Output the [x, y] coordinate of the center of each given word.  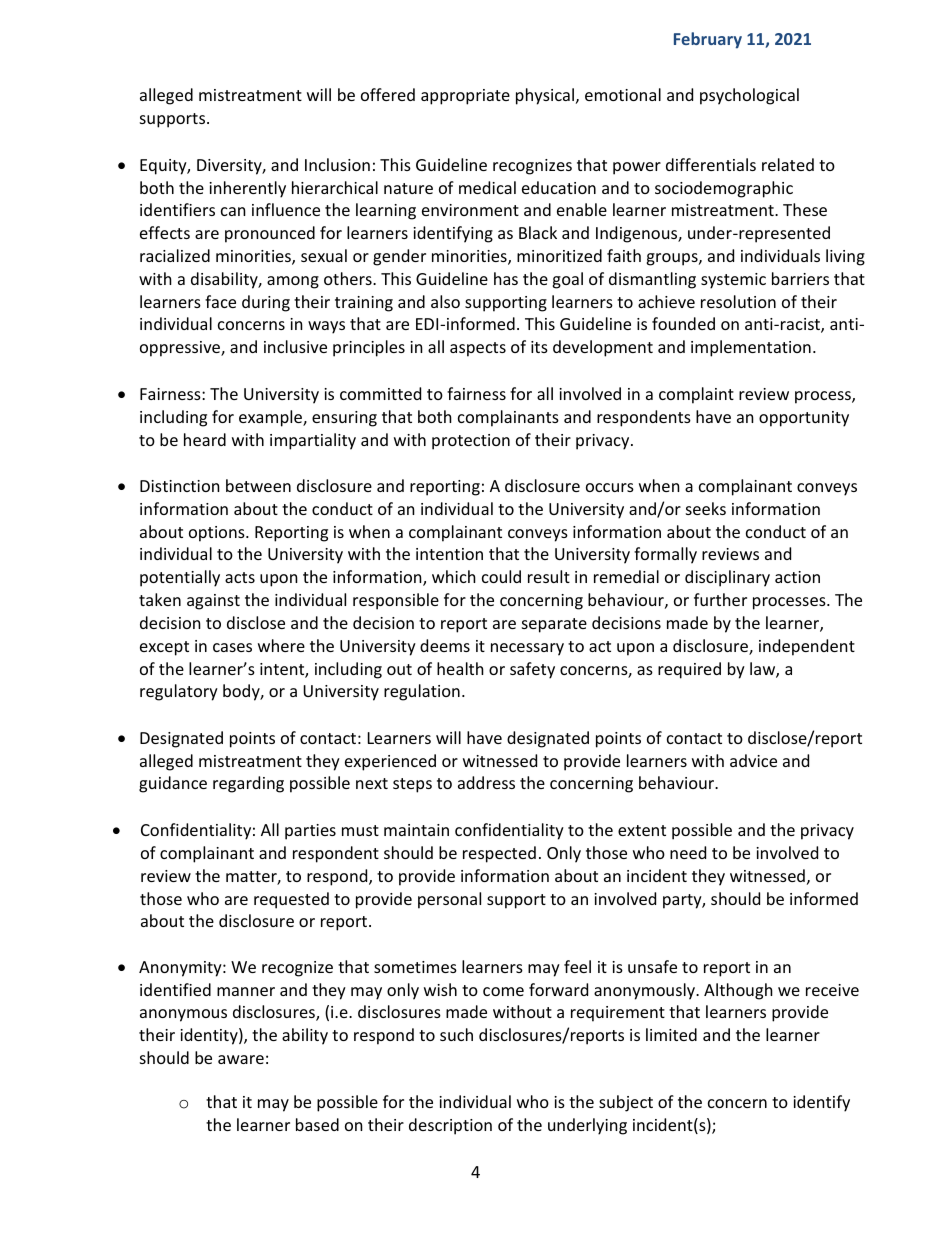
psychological [749, 96]
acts [240, 577]
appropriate [465, 97]
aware [241, 1059]
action [797, 577]
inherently [247, 189]
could [501, 576]
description [450, 1126]
